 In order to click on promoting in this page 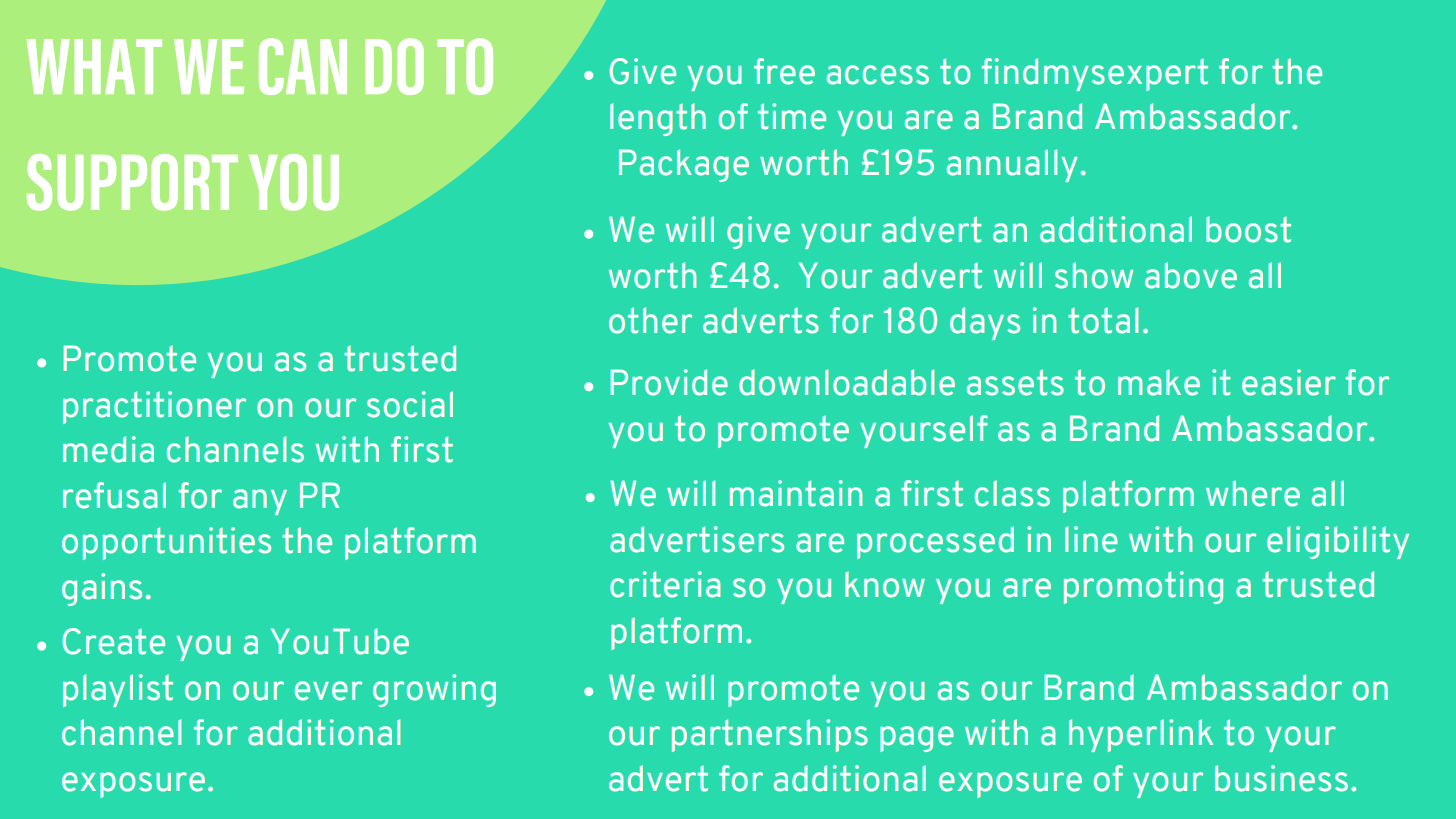, I will do `click(1143, 587)`.
